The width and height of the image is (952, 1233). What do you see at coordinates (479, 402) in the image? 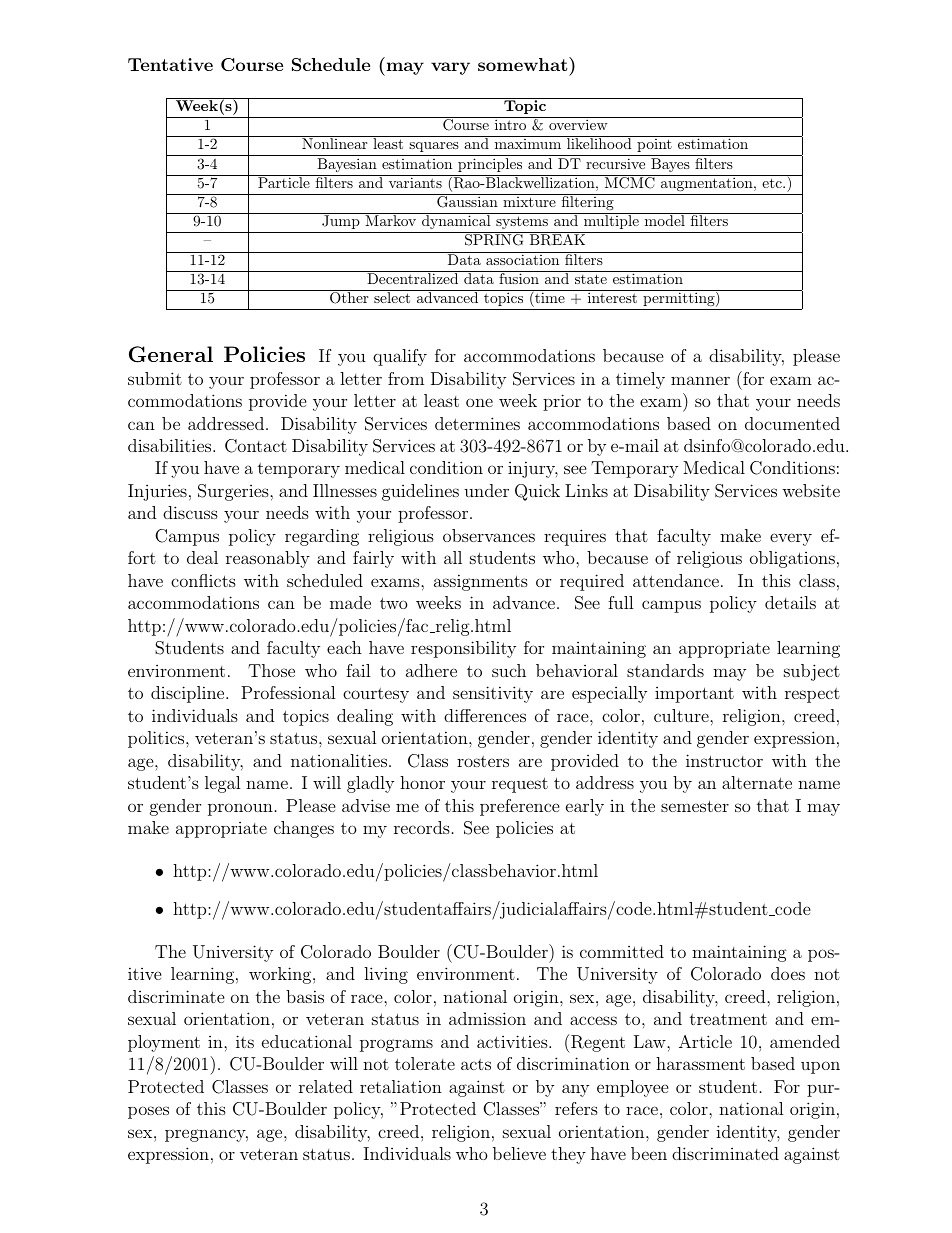
I see `one` at bounding box center [479, 402].
